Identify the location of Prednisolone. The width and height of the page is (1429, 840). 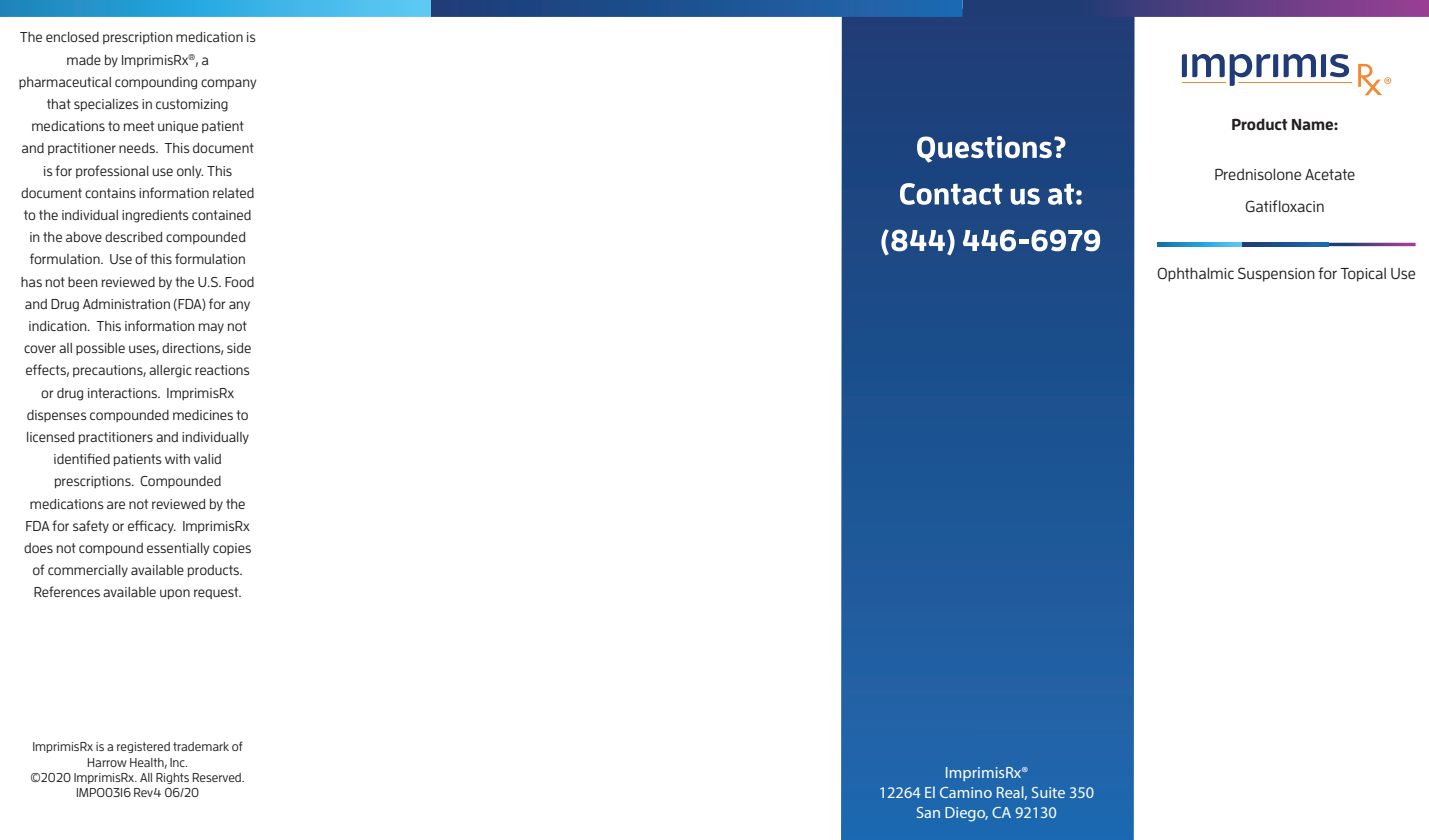
(1258, 174).
